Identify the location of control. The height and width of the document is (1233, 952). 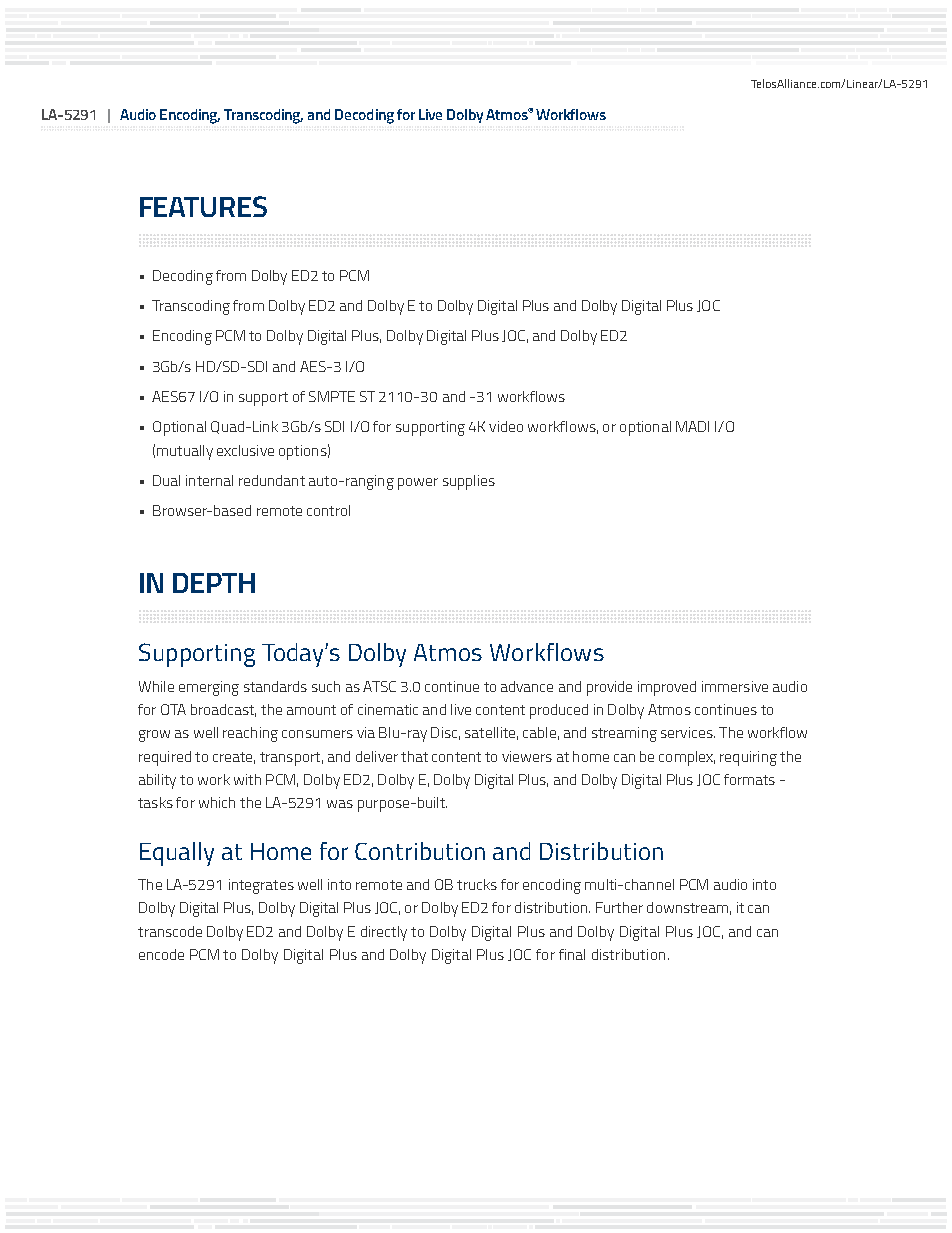
(328, 510).
